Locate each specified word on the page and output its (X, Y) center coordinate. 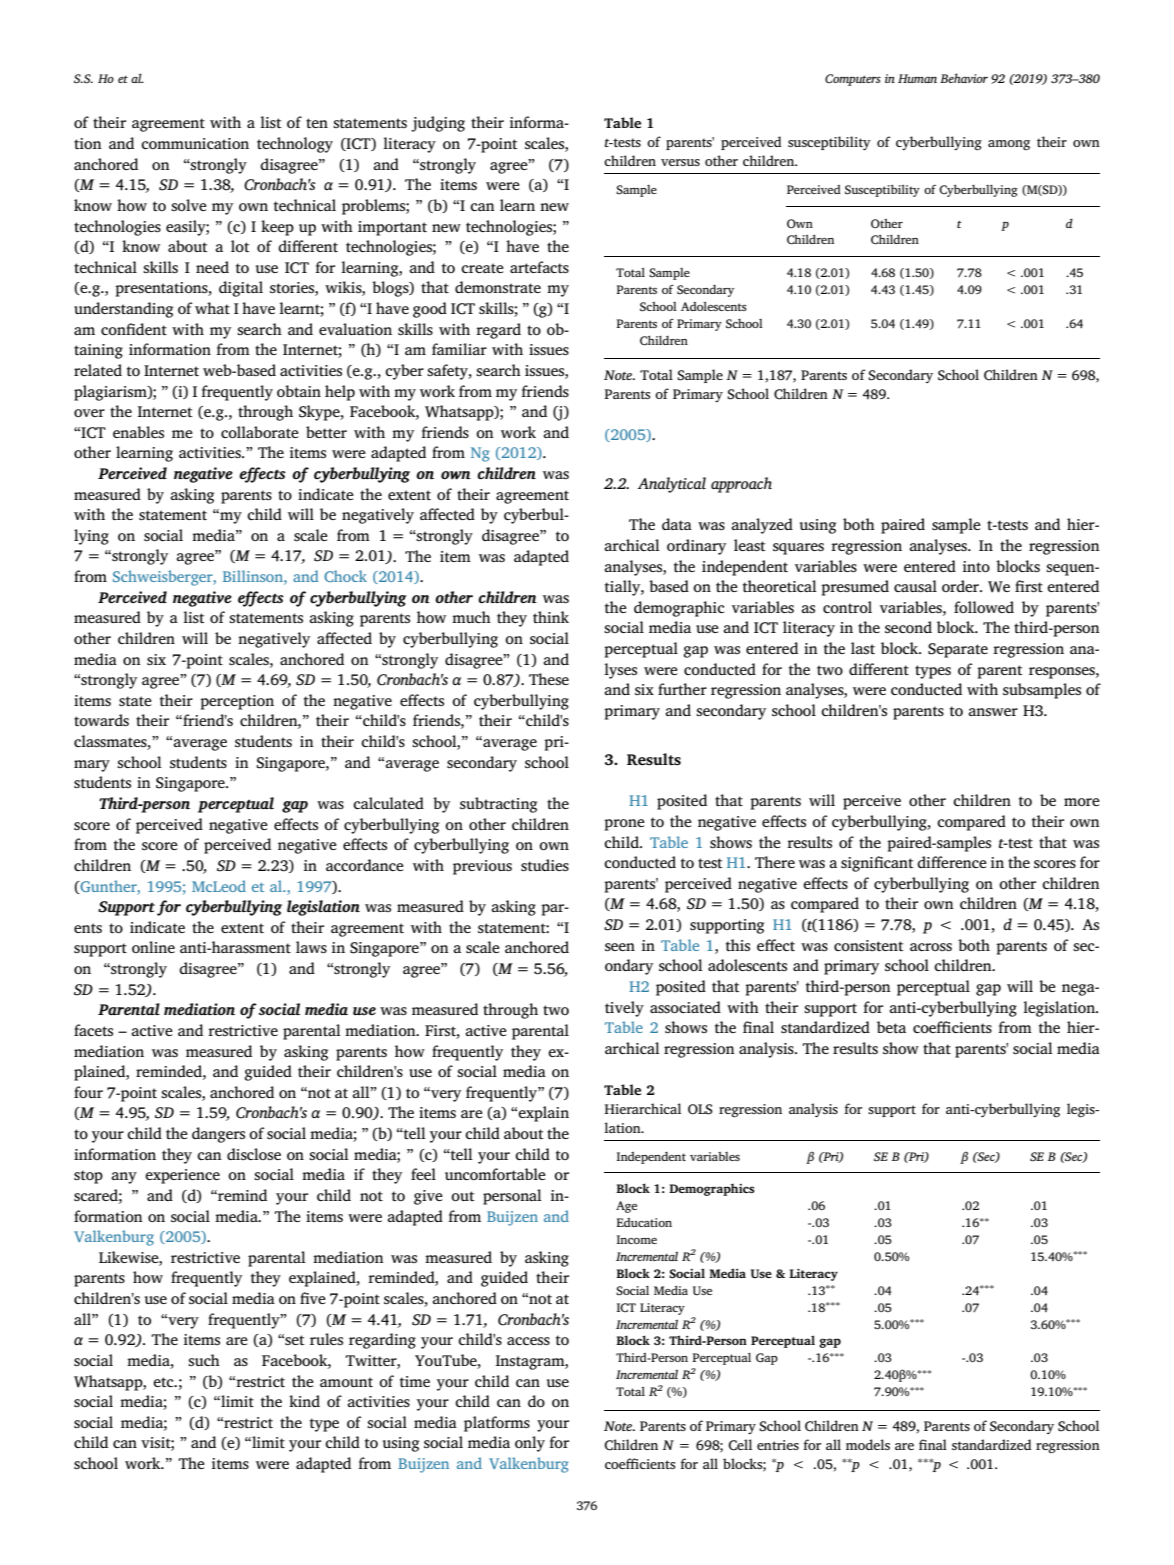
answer (993, 712)
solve (189, 205)
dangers (218, 1135)
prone (624, 825)
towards (101, 720)
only (530, 1444)
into (976, 566)
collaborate (260, 432)
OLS (700, 1109)
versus (680, 162)
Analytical (672, 485)
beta (891, 1027)
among (1009, 145)
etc (164, 1382)
